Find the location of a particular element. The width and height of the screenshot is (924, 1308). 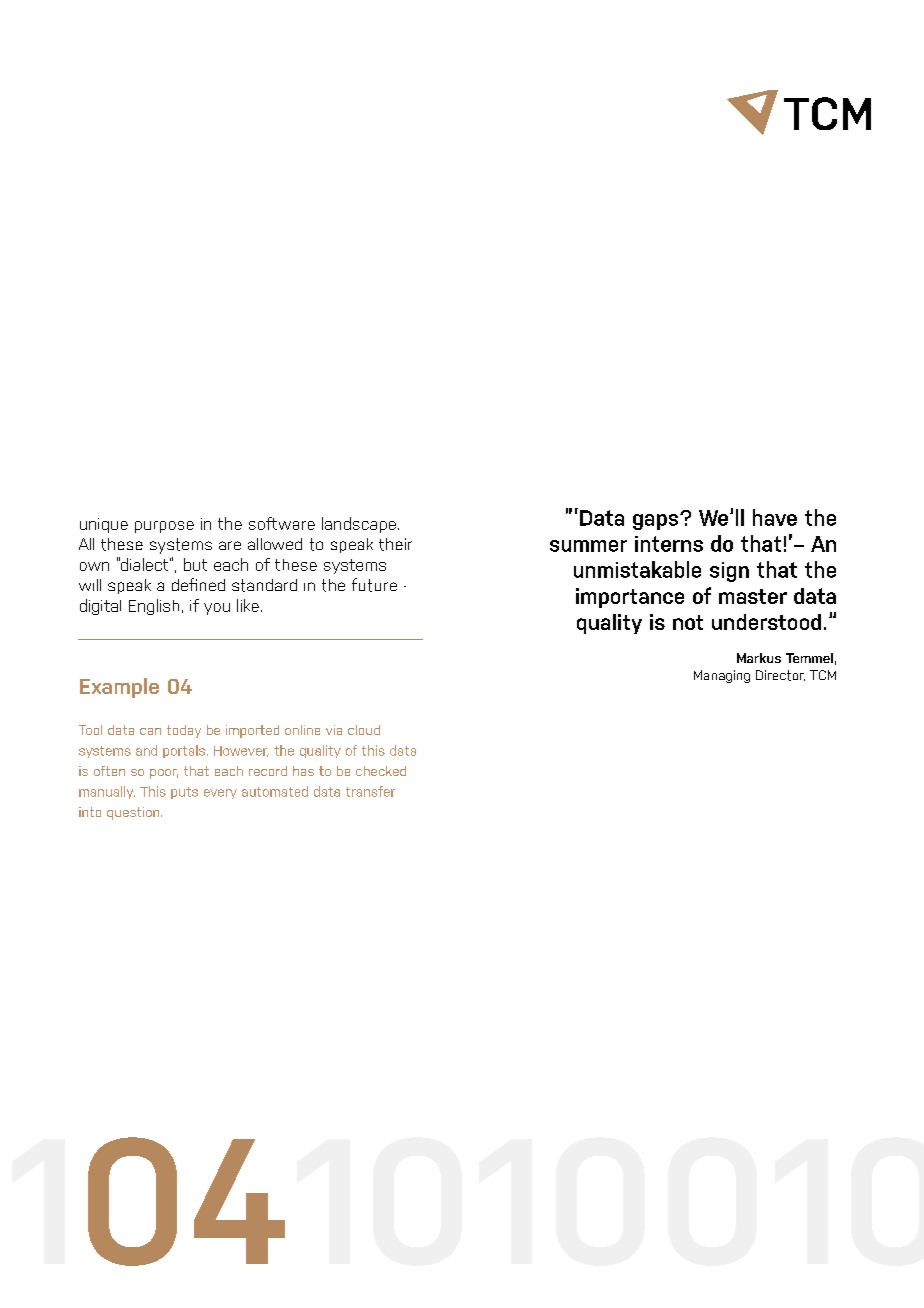

purpose is located at coordinates (164, 527).
